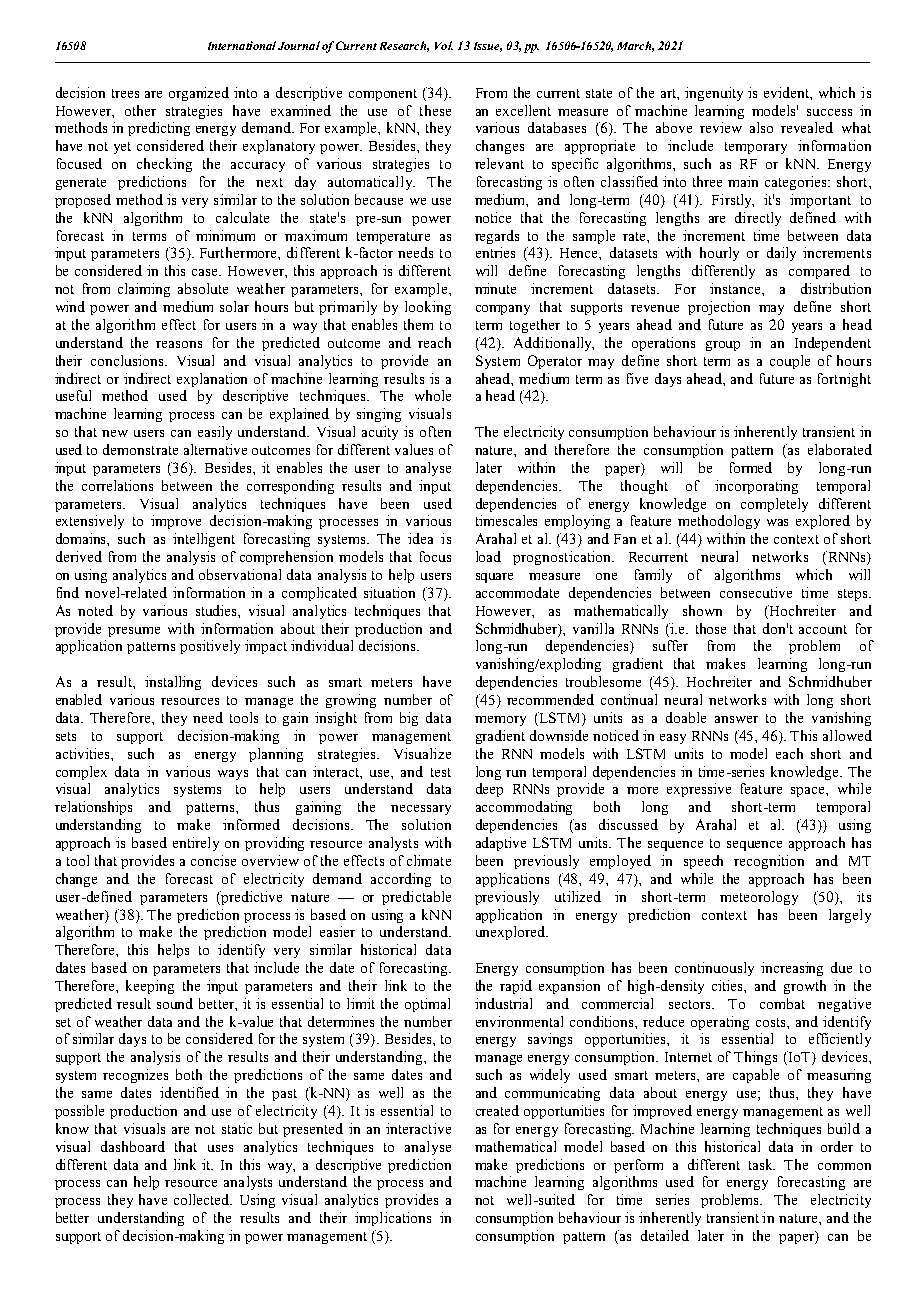 This screenshot has height=1308, width=924. Describe the element at coordinates (762, 1164) in the screenshot. I see `task` at that location.
